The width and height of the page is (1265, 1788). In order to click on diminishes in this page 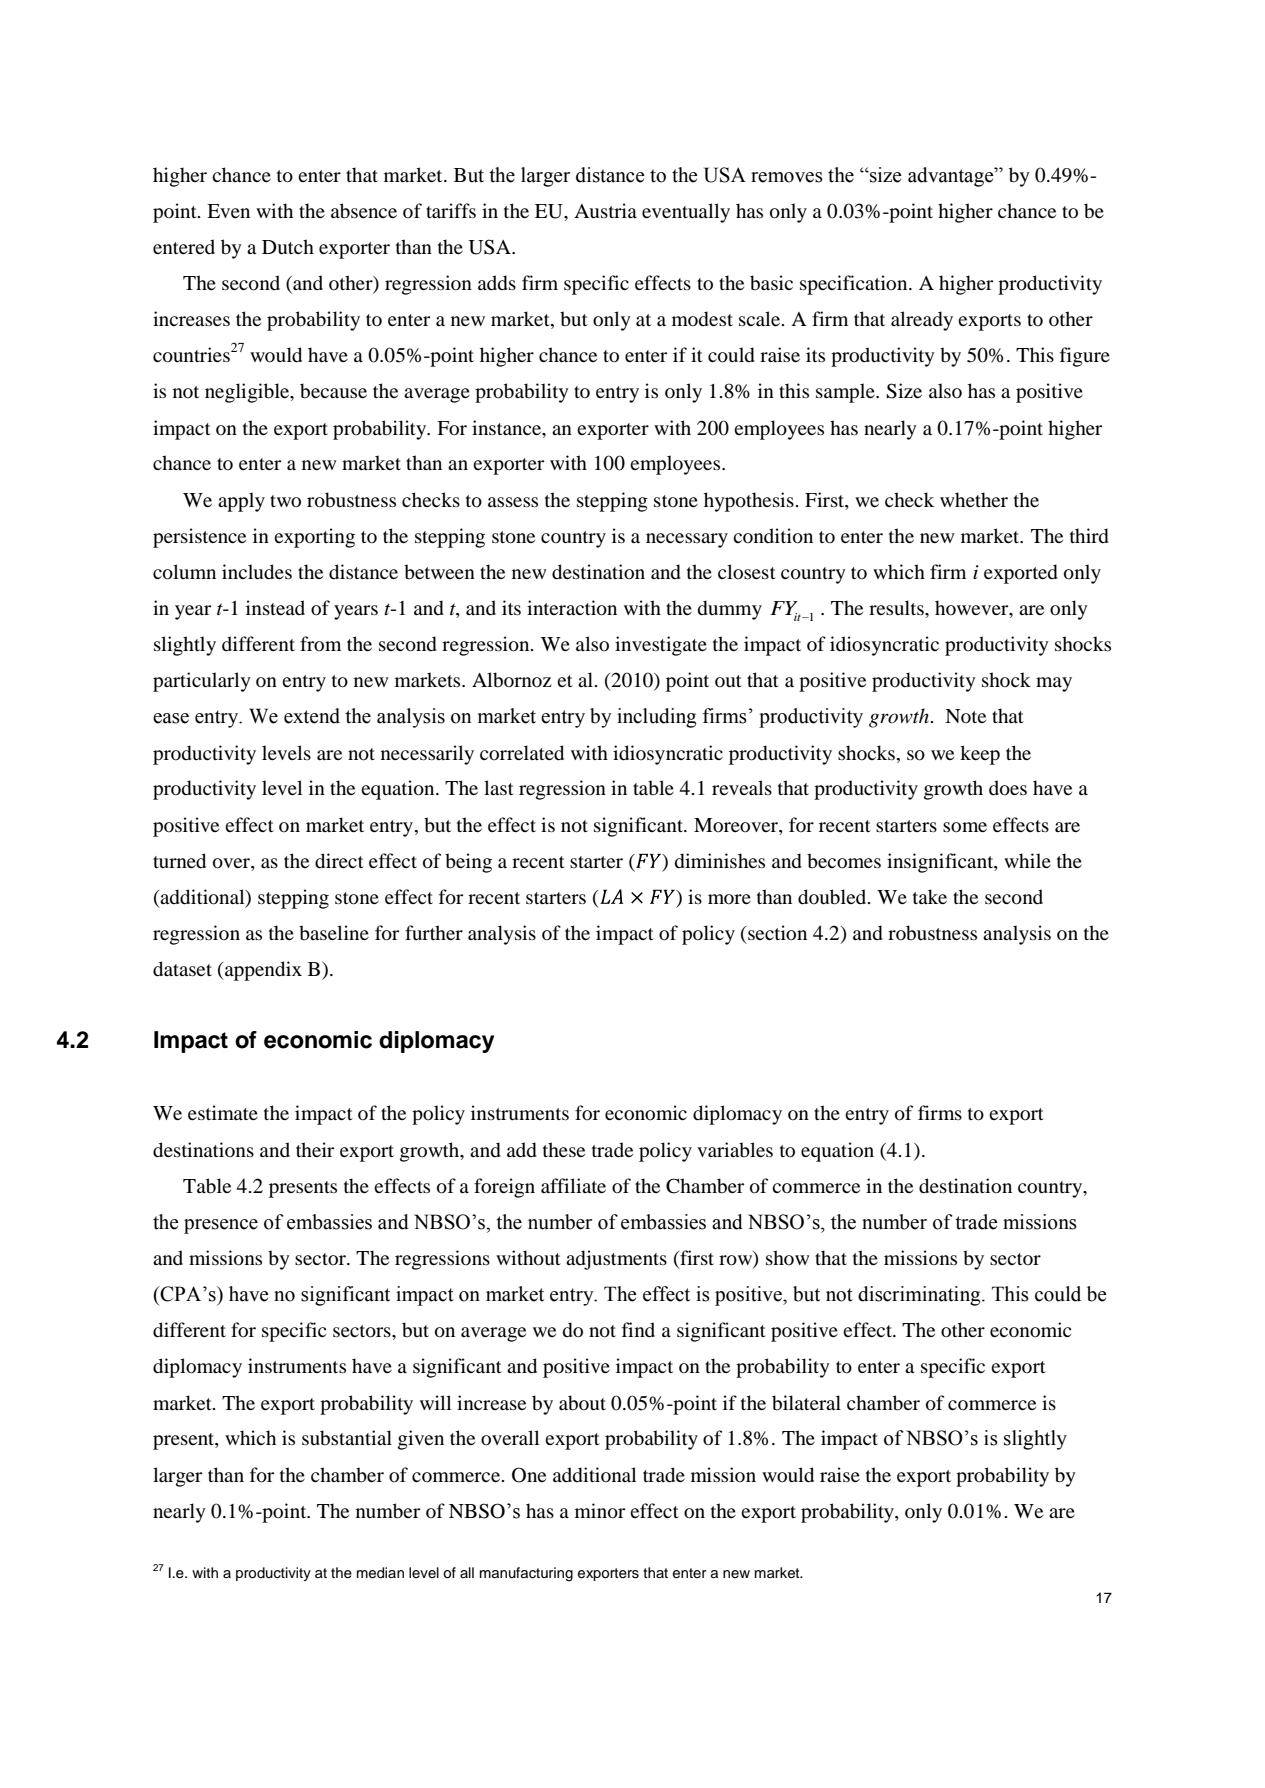, I will do `click(720, 861)`.
